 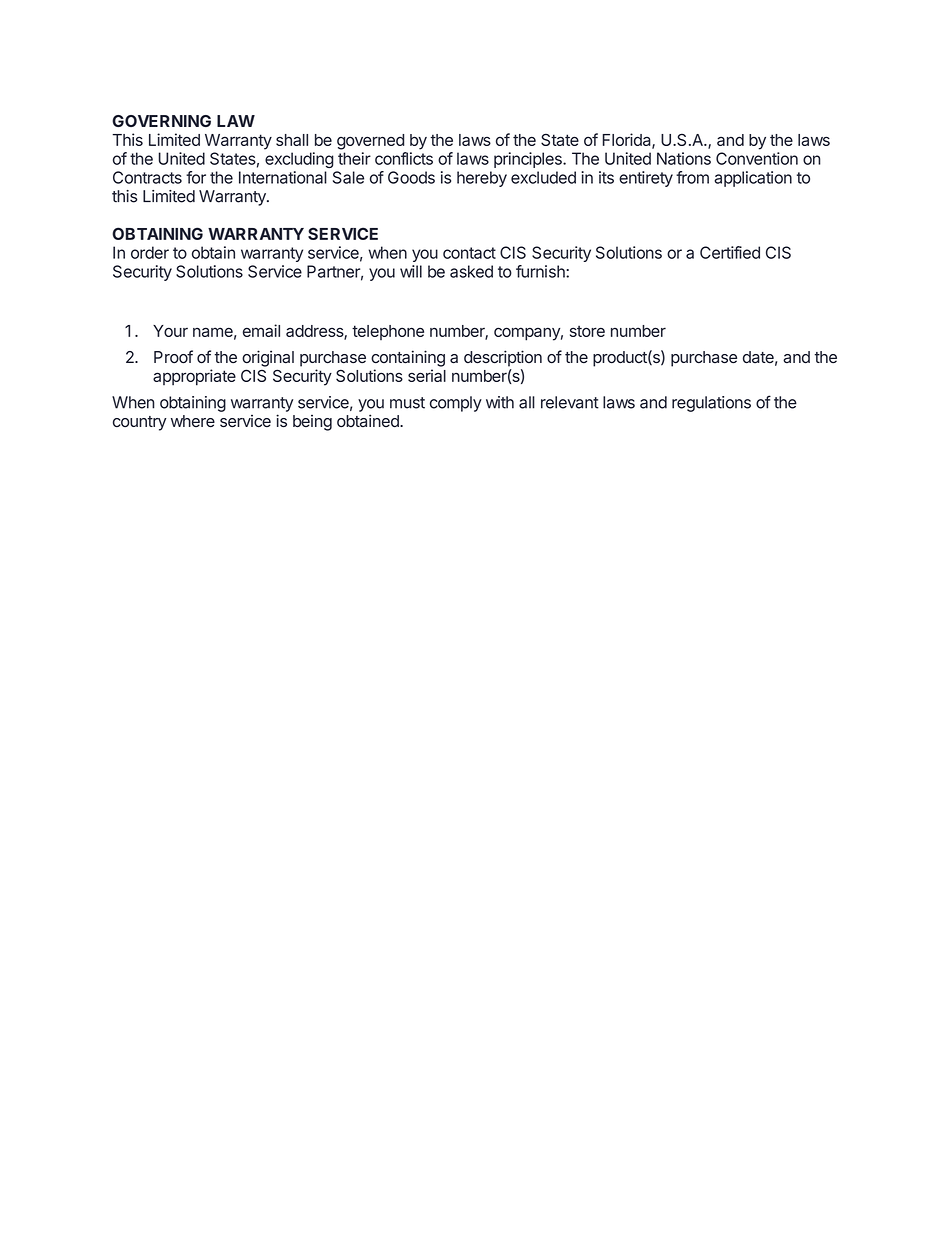 I want to click on hereby, so click(x=482, y=179).
